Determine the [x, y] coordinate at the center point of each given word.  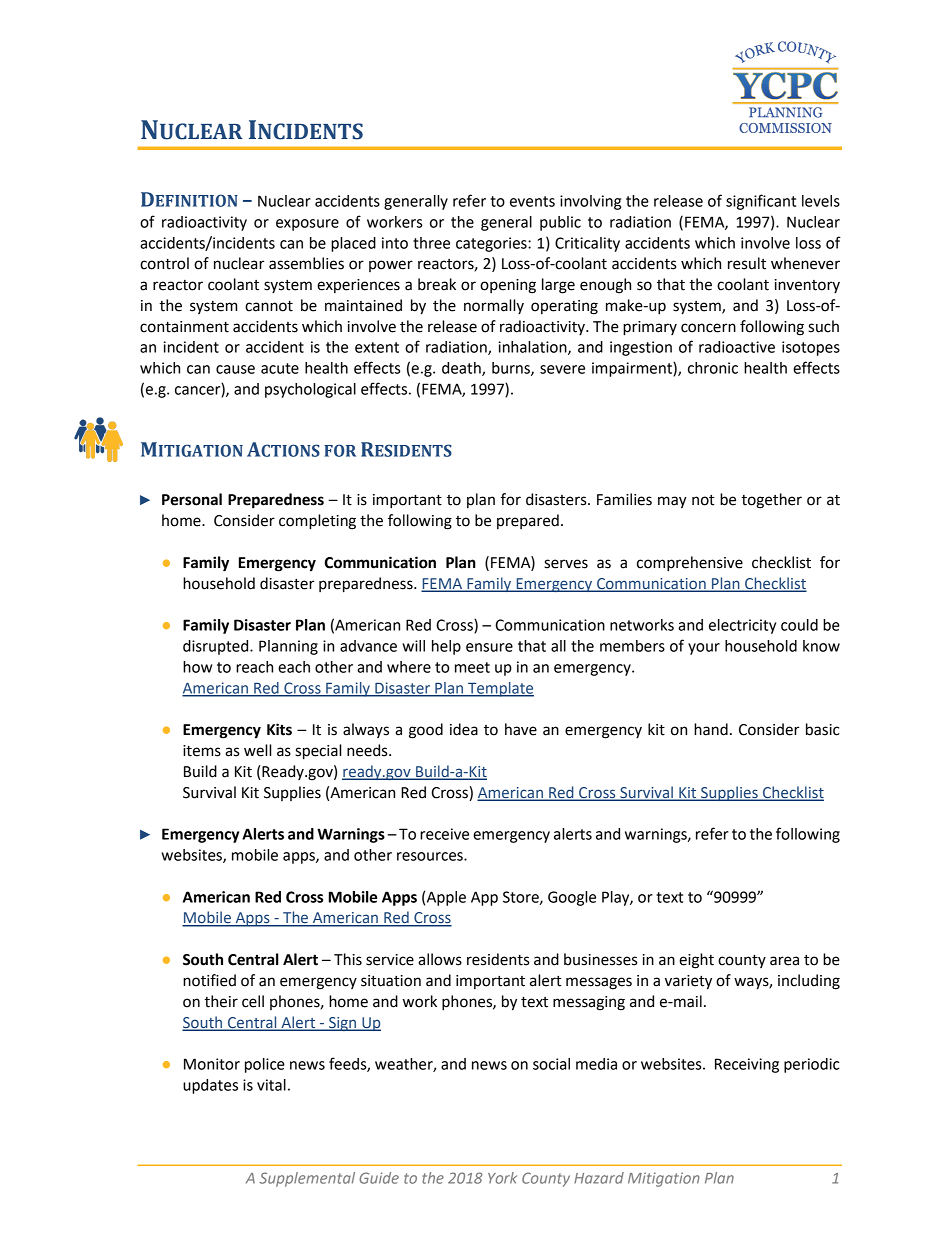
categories [492, 244]
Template [500, 689]
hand [711, 729]
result [747, 263]
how [197, 667]
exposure [307, 225]
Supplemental [307, 1179]
